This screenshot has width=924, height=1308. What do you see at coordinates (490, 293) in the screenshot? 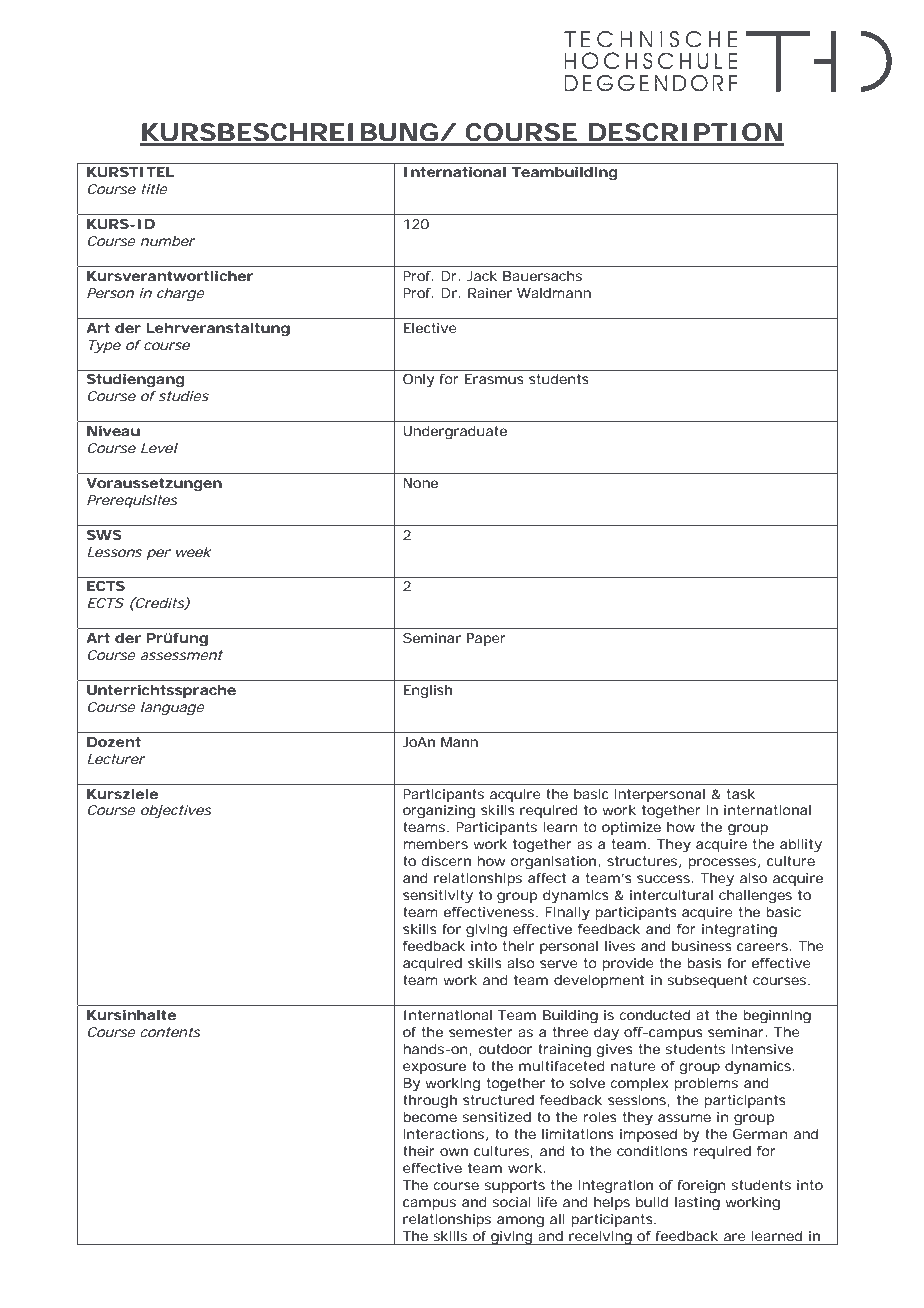
I see `Rainer` at bounding box center [490, 293].
